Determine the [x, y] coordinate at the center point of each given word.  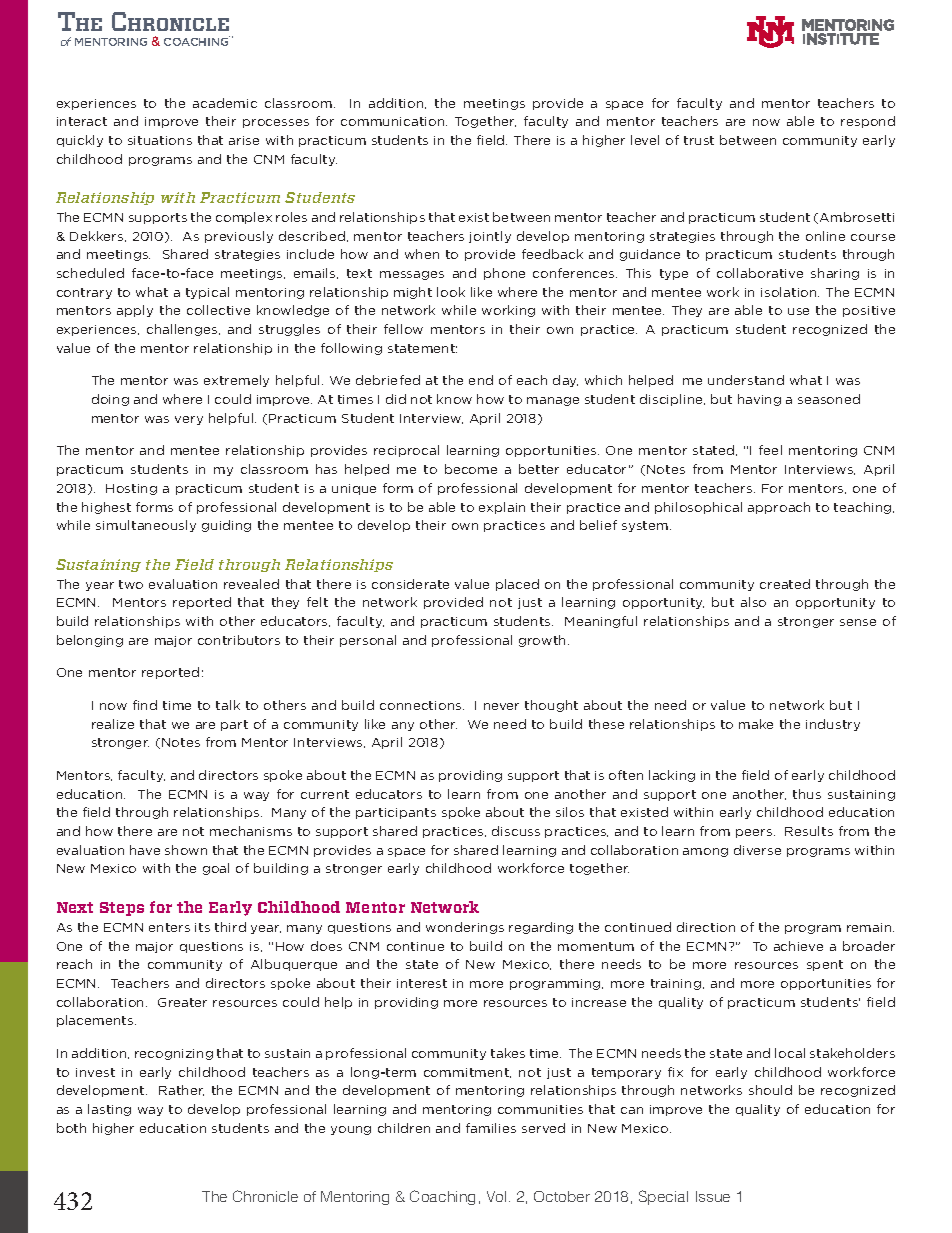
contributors [239, 640]
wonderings [465, 928]
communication [394, 121]
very [189, 420]
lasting [109, 1110]
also [753, 602]
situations [160, 140]
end [481, 380]
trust [699, 140]
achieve [798, 946]
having [759, 400]
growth [542, 641]
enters [169, 927]
